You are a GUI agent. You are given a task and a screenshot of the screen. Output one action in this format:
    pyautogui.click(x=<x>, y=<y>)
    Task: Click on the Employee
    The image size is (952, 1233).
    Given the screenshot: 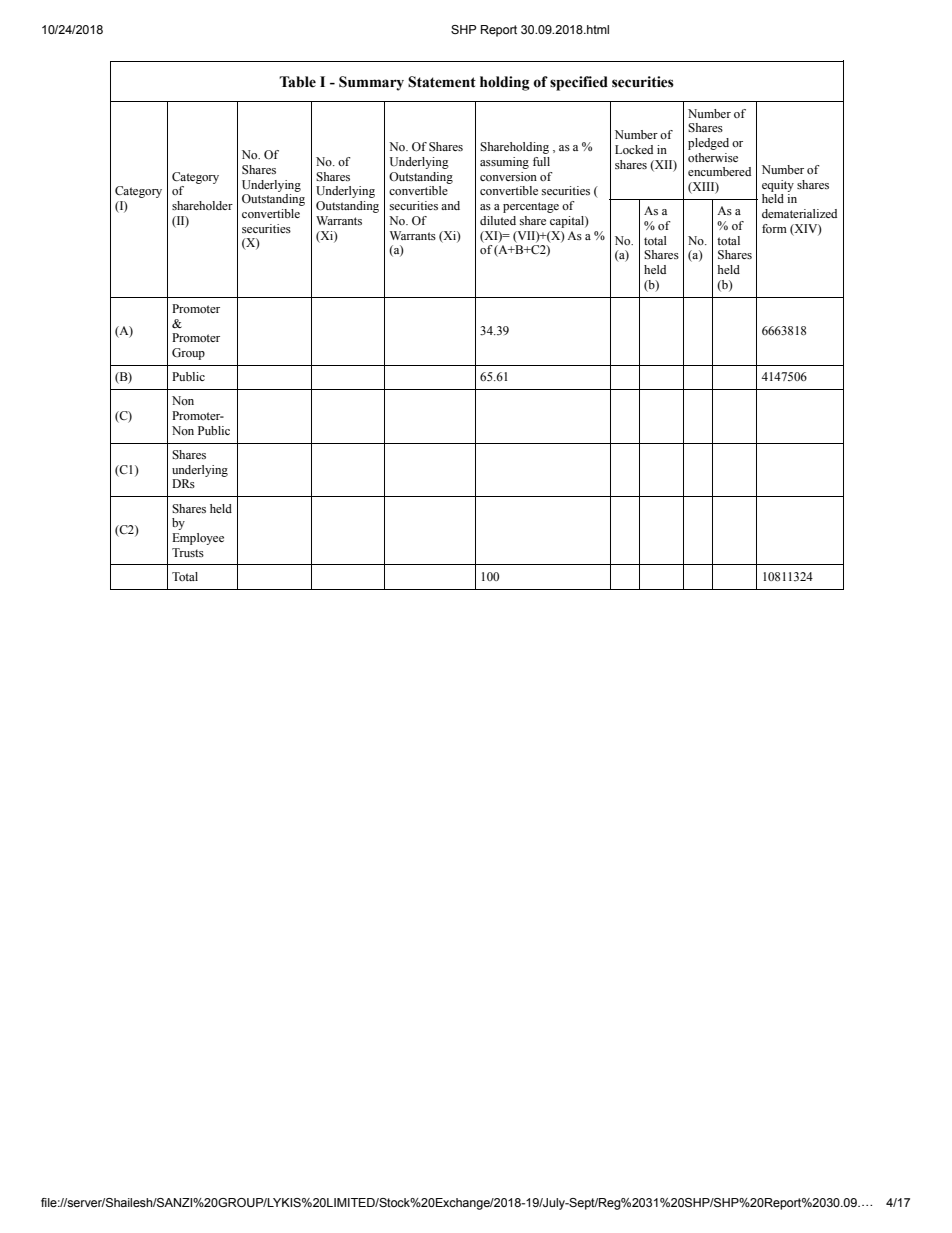 What is the action you would take?
    pyautogui.click(x=198, y=539)
